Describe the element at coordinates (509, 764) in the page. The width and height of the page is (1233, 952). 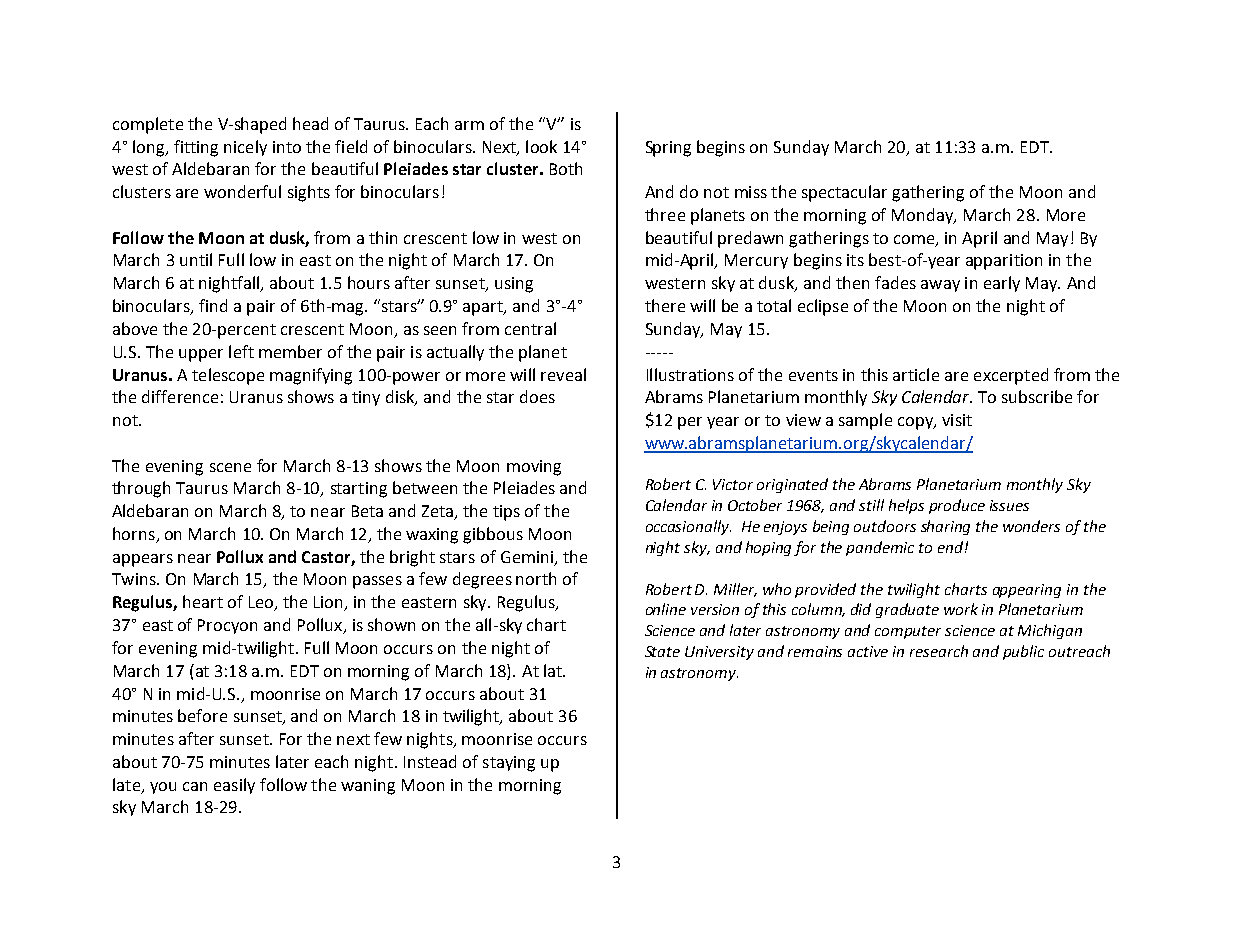
I see `staying` at that location.
